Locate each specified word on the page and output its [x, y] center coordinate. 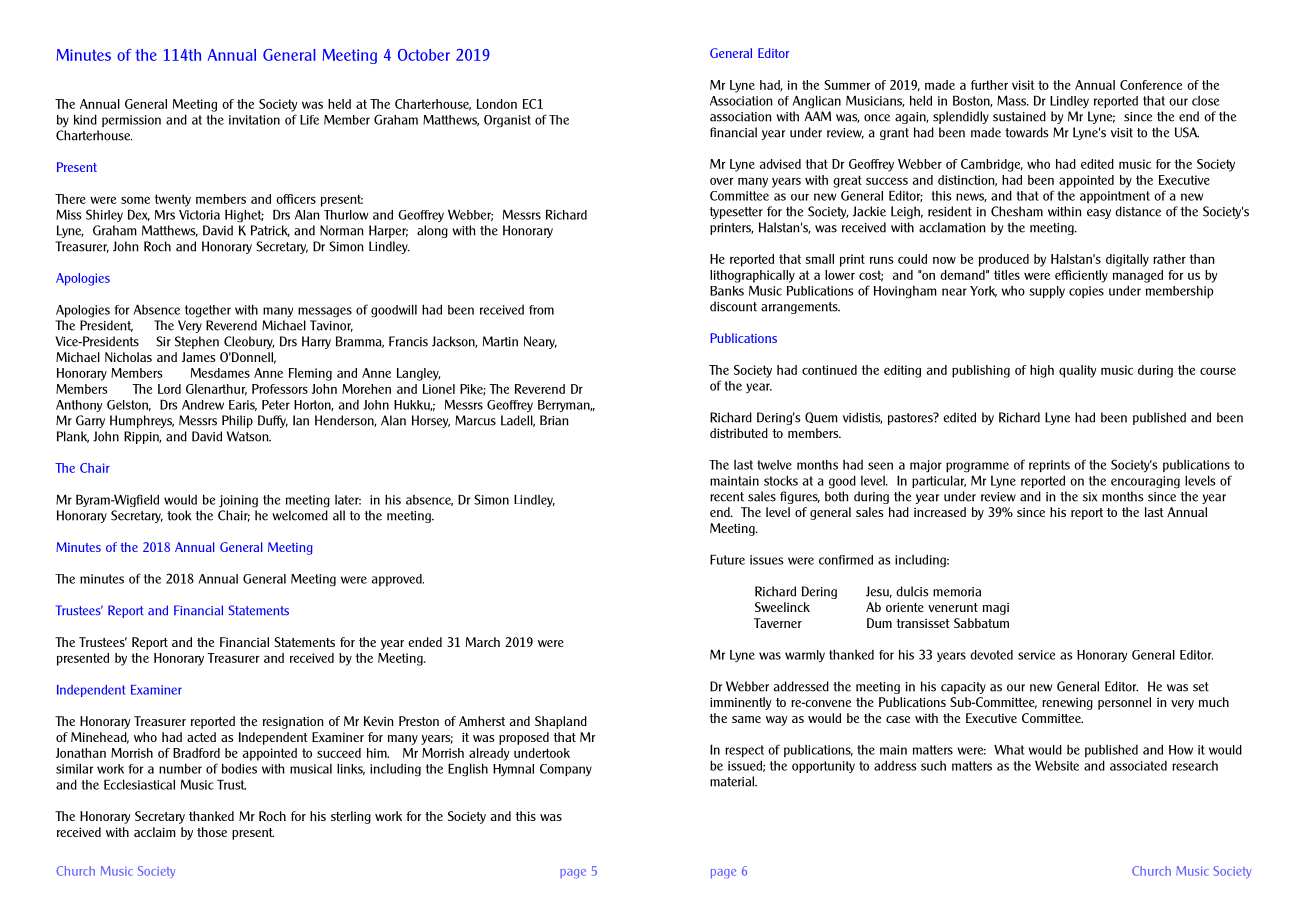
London [497, 104]
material [733, 781]
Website [1057, 765]
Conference [1151, 85]
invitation [254, 120]
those [212, 832]
